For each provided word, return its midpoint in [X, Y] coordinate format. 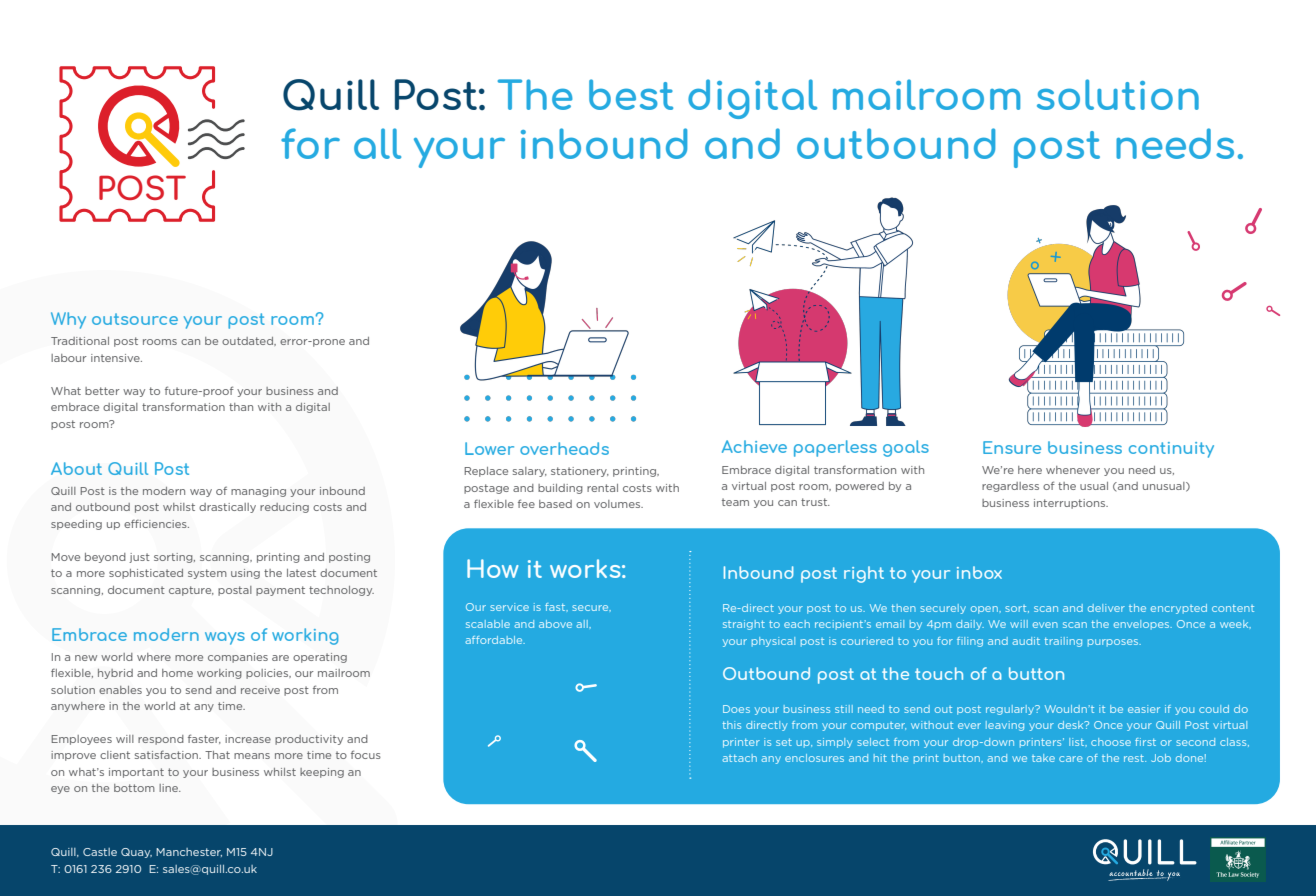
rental [602, 488]
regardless [1010, 487]
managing [258, 492]
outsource [135, 319]
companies [238, 658]
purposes [1114, 643]
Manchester [189, 852]
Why [68, 320]
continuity [1171, 450]
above [555, 624]
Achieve [754, 446]
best [631, 94]
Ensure [1012, 447]
